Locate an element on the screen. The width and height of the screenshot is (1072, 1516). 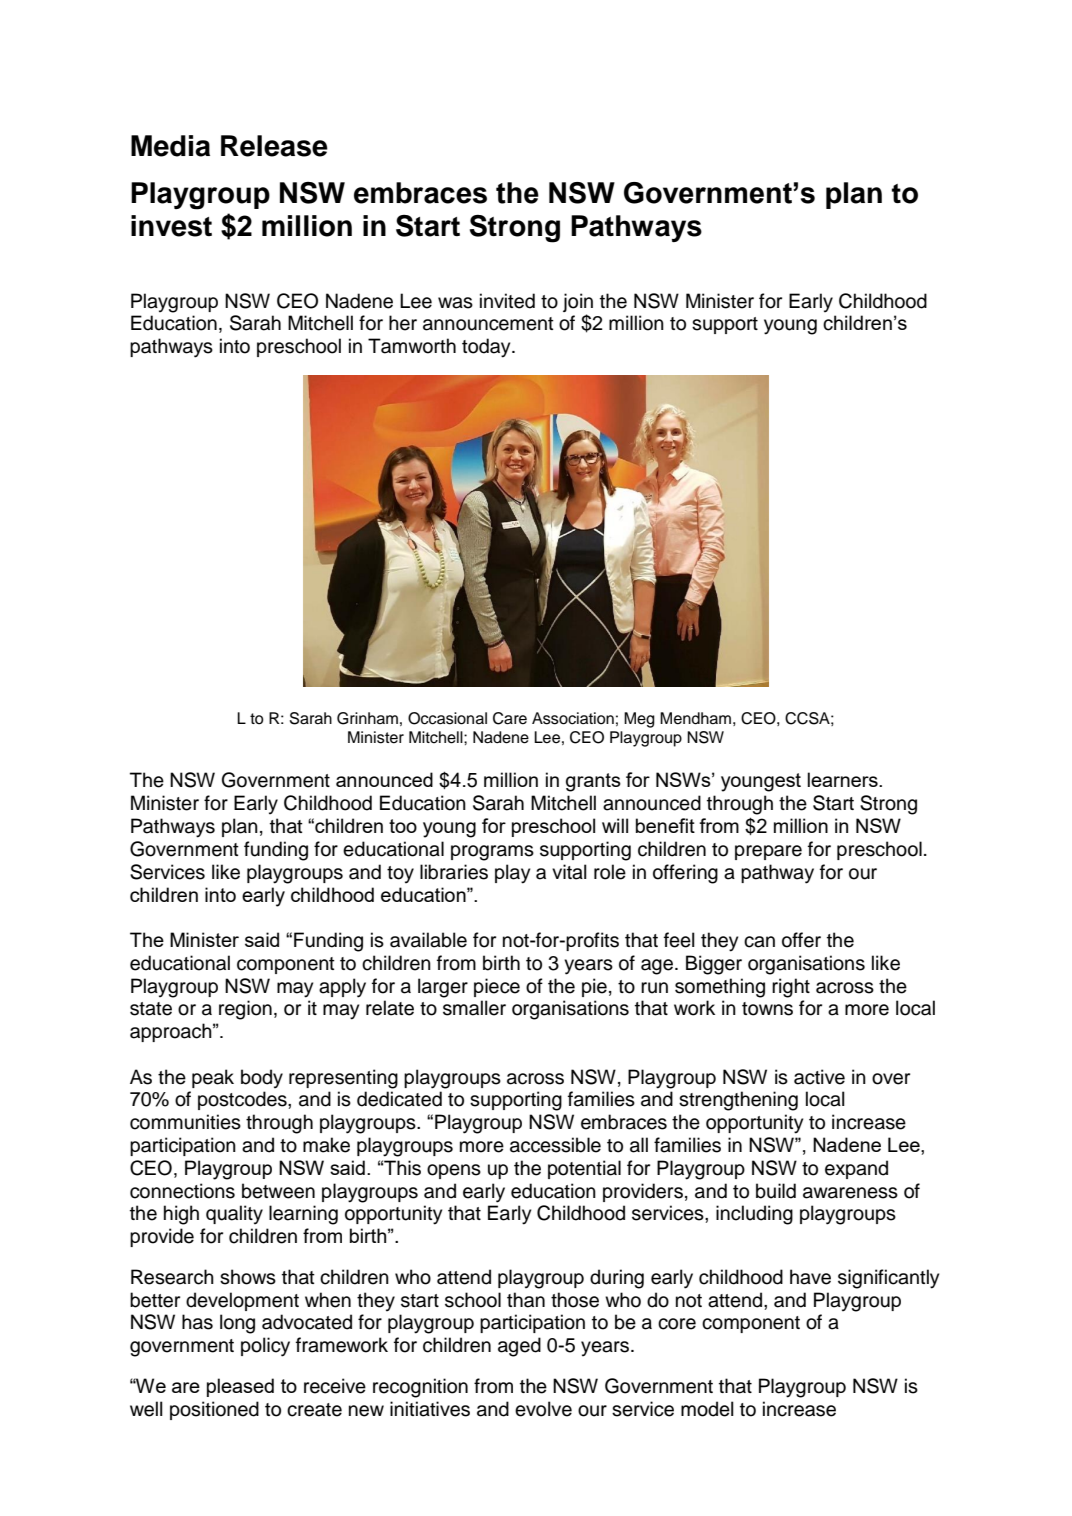
join is located at coordinates (578, 302).
